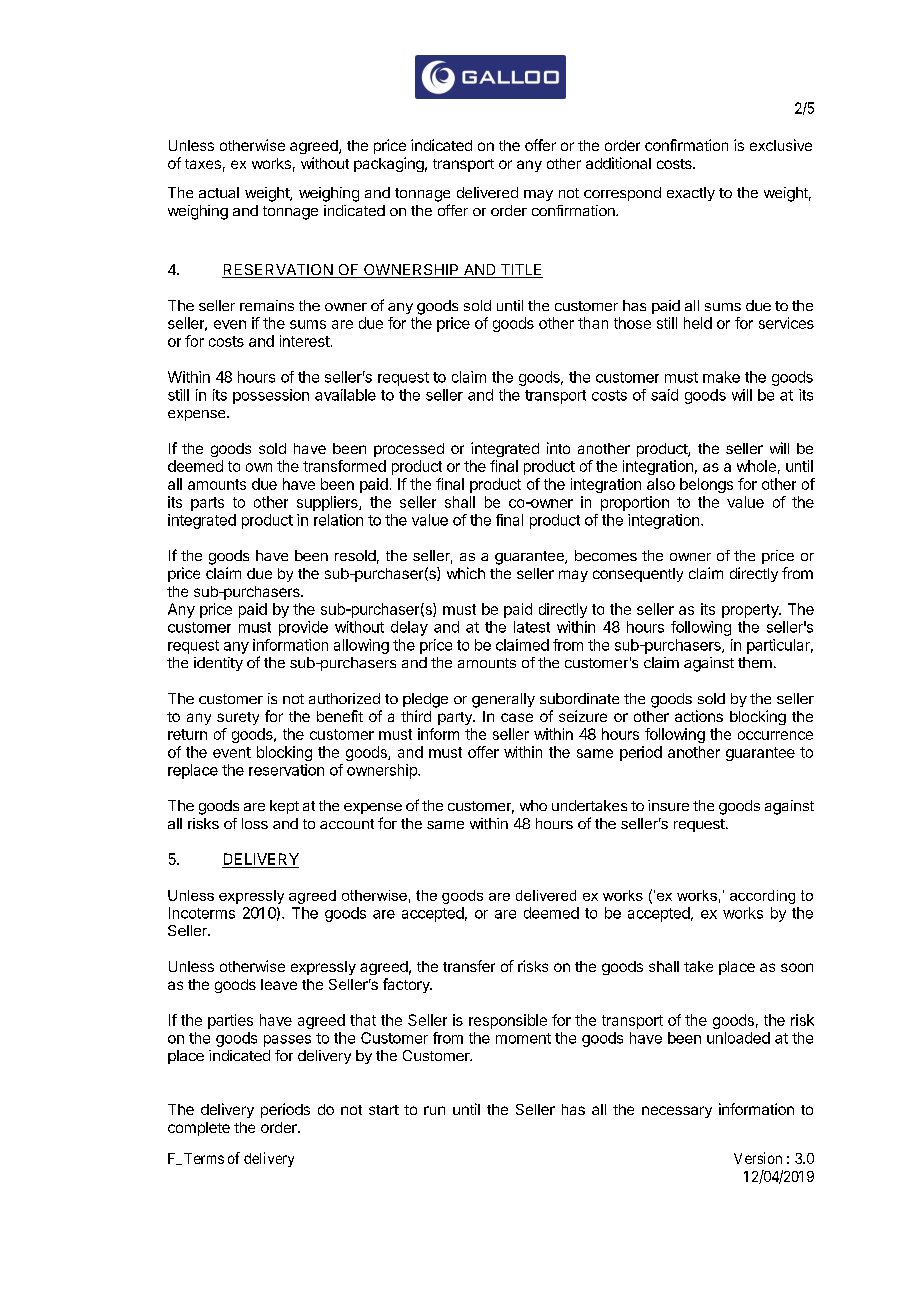  Describe the element at coordinates (517, 717) in the document. I see `case` at that location.
